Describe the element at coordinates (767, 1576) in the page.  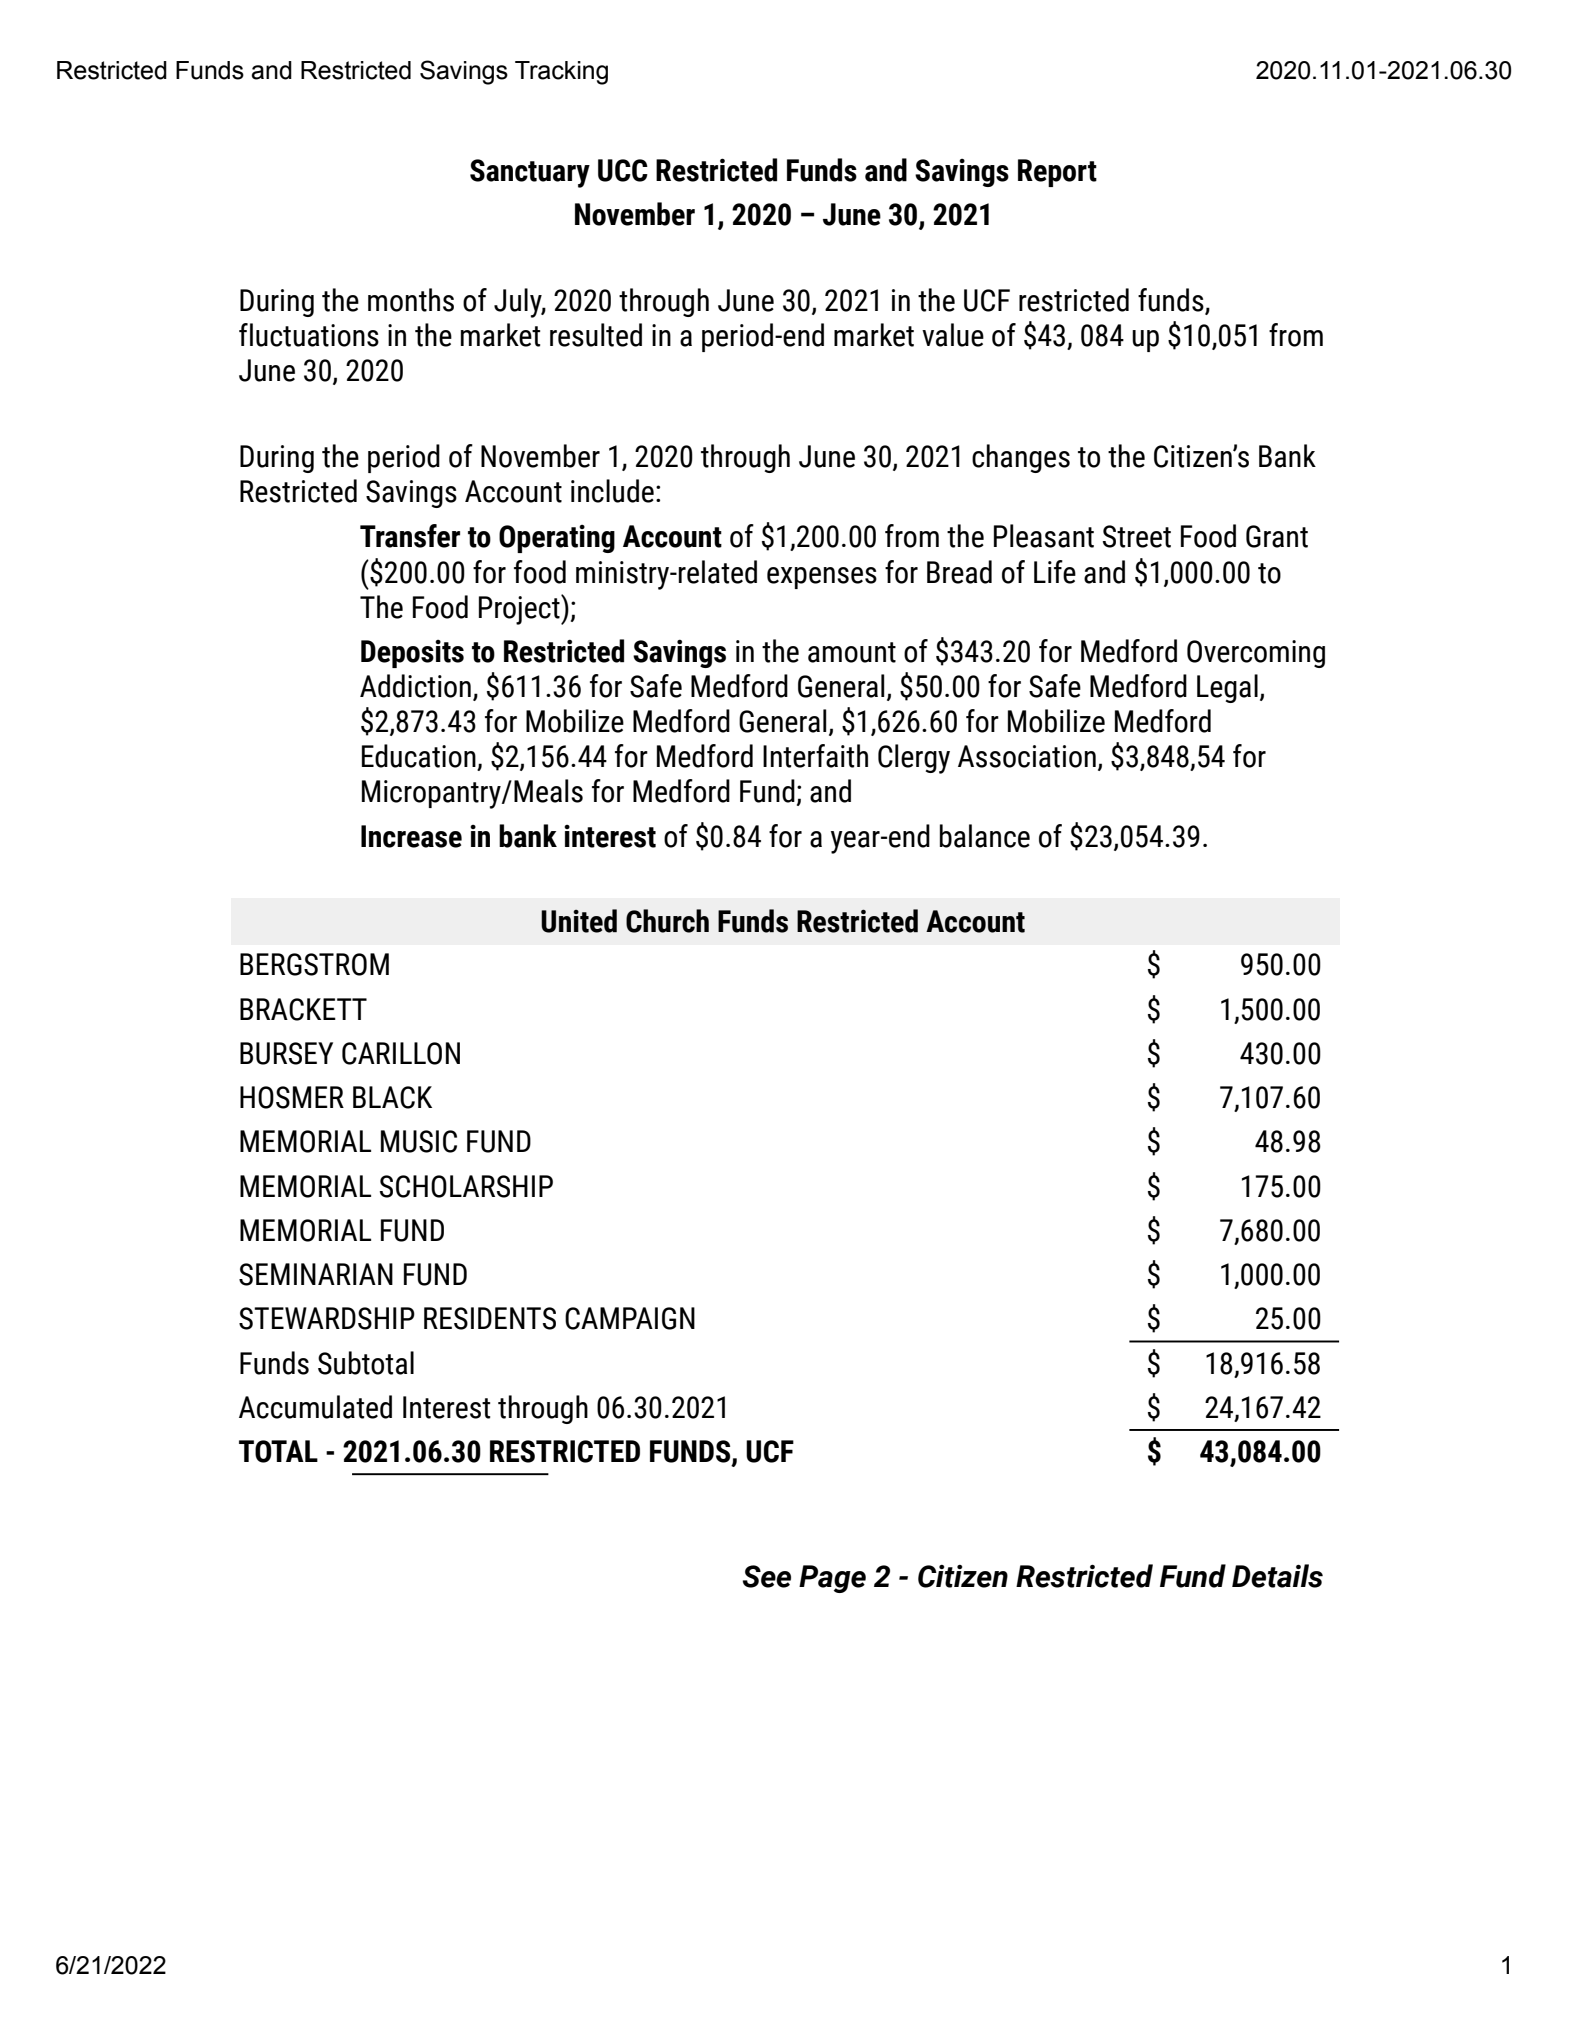
I see `See` at that location.
